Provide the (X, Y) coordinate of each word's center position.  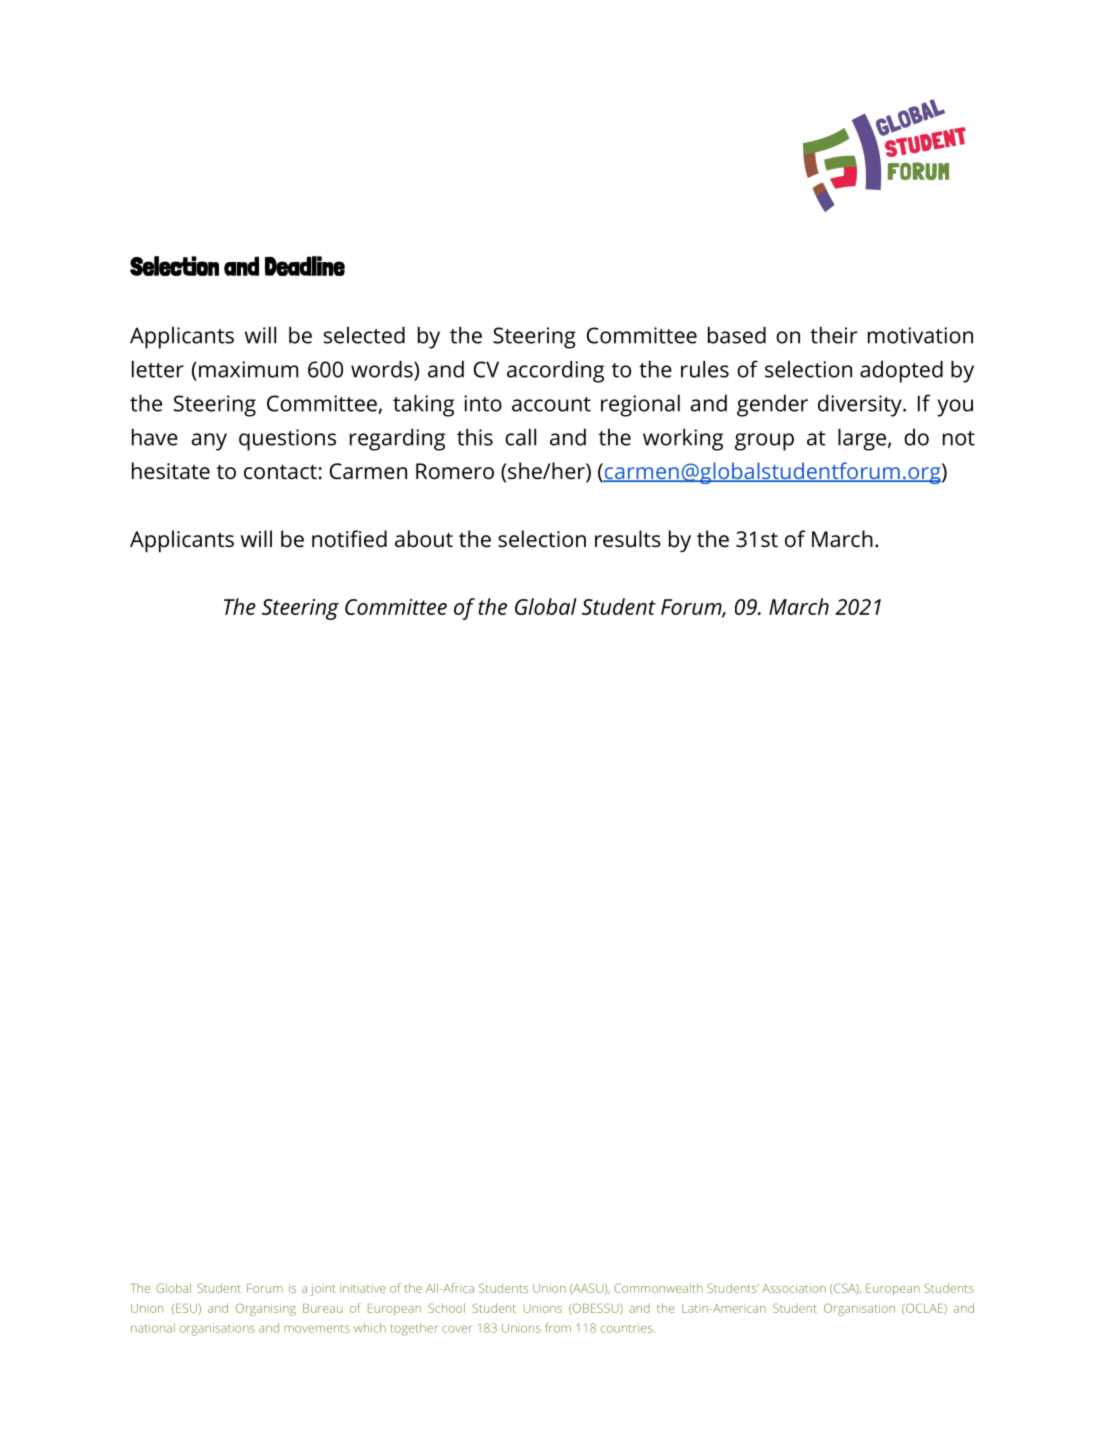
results (628, 539)
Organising (266, 1309)
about (424, 538)
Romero (455, 471)
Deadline (305, 266)
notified (349, 539)
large (862, 439)
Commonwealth (658, 1288)
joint (323, 1290)
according (555, 371)
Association (794, 1288)
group (764, 442)
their (833, 335)
